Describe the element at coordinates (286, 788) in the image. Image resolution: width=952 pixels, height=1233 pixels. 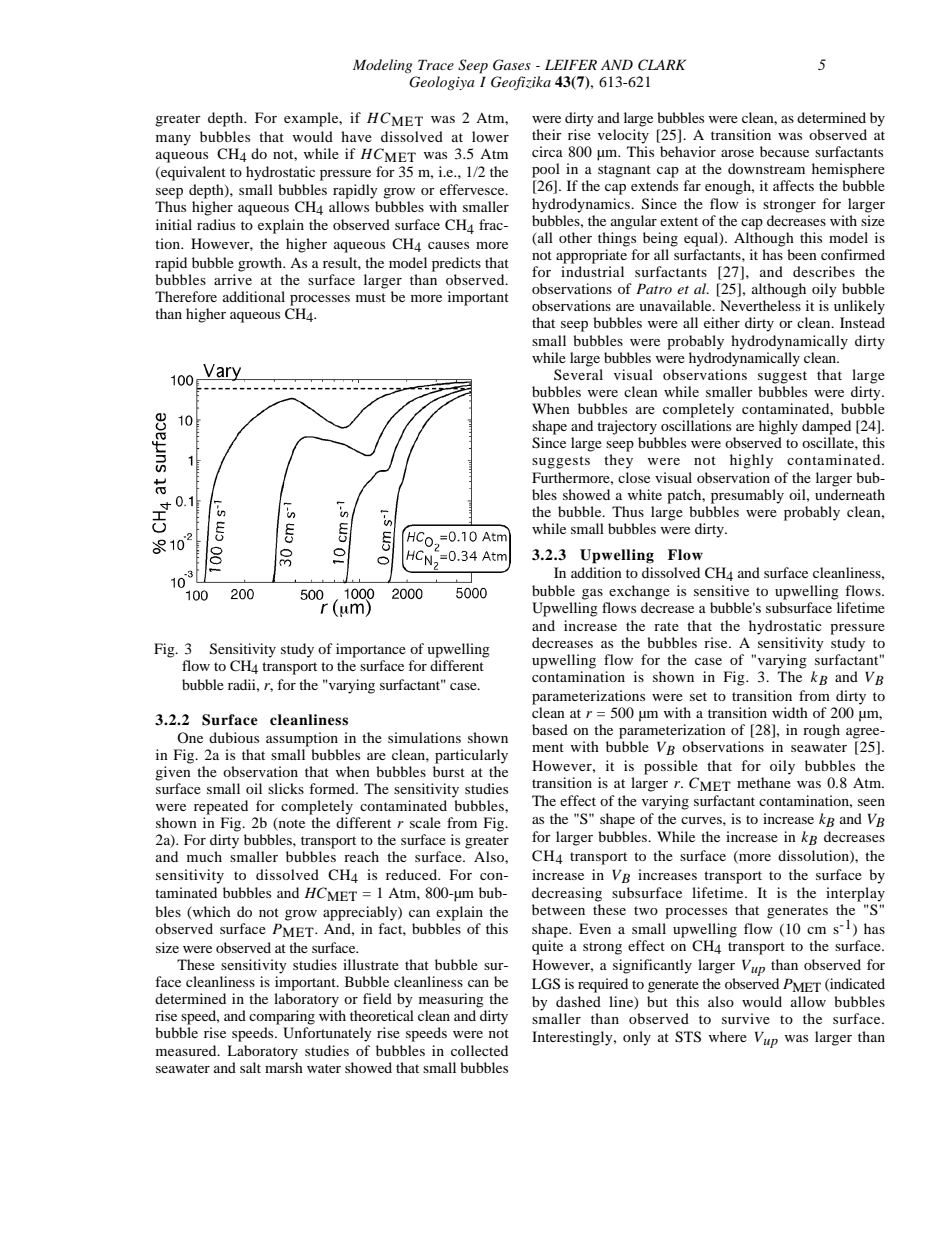
I see `slicks` at that location.
